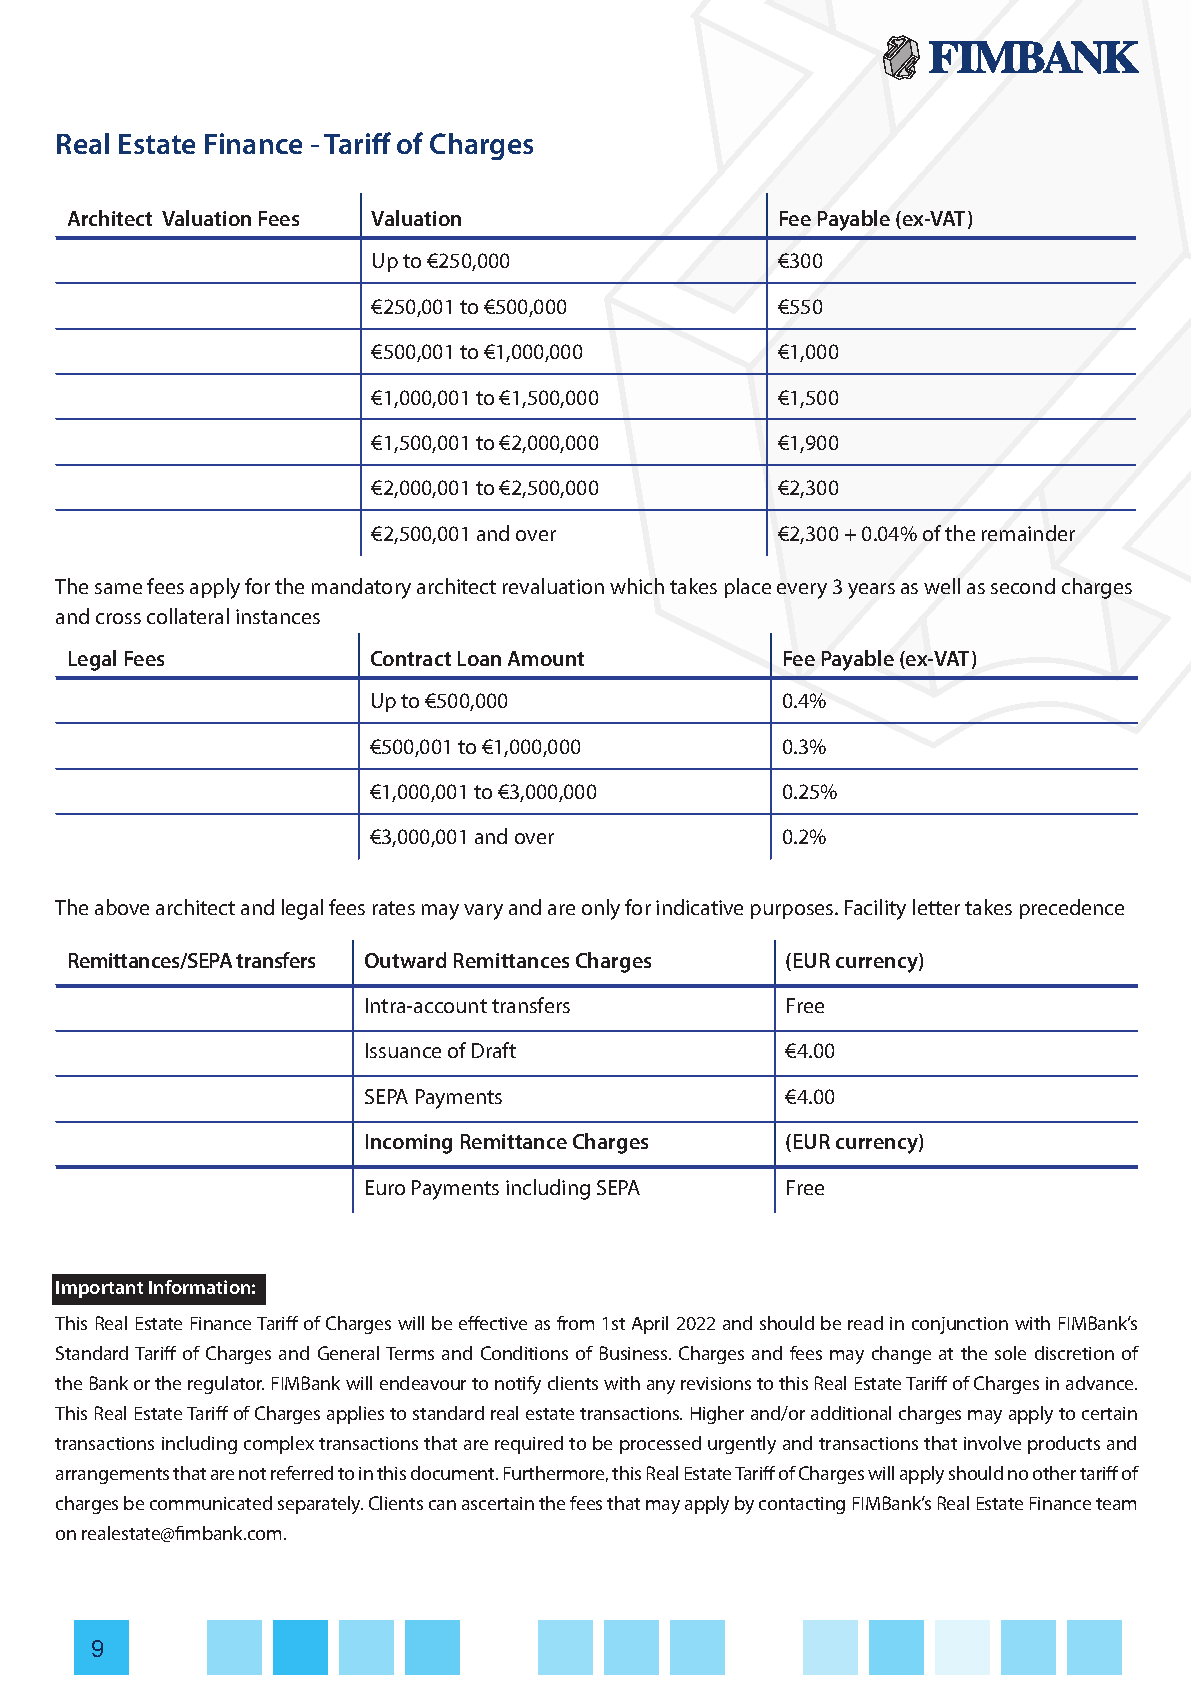 The image size is (1191, 1684). What do you see at coordinates (1023, 586) in the image?
I see `second` at bounding box center [1023, 586].
